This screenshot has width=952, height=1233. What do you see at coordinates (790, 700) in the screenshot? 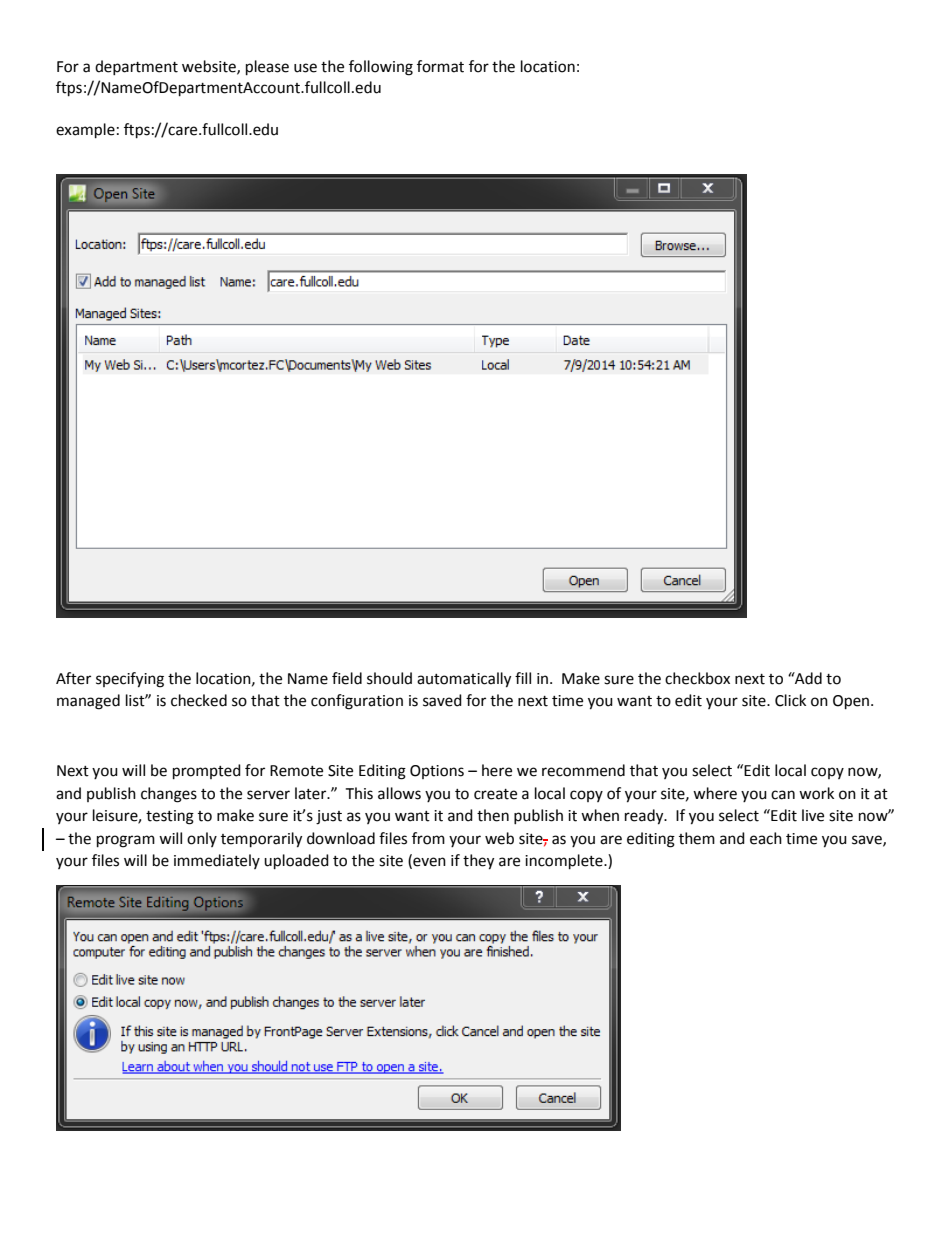
I see `Click` at bounding box center [790, 700].
